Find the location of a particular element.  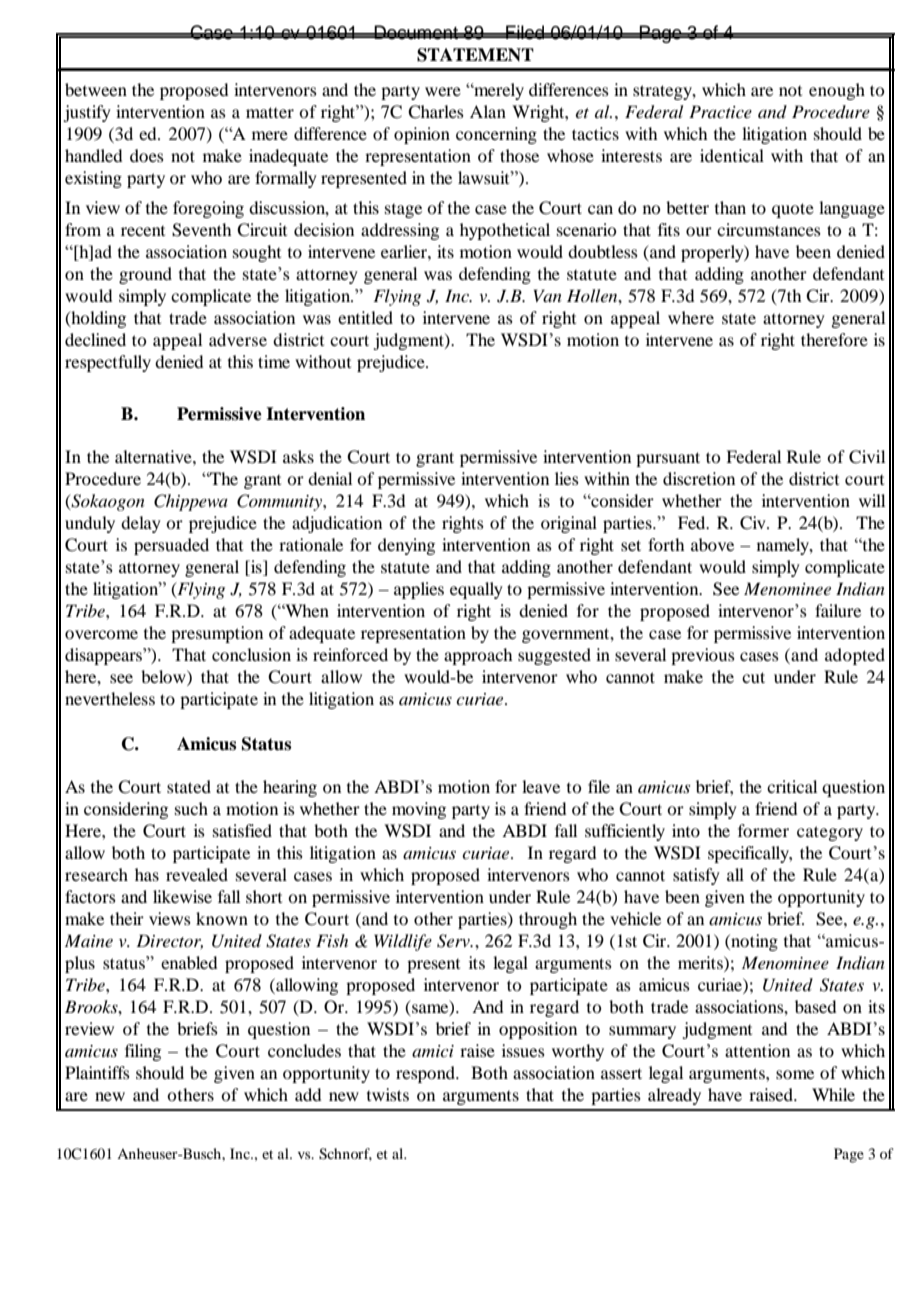

does is located at coordinates (147, 155).
